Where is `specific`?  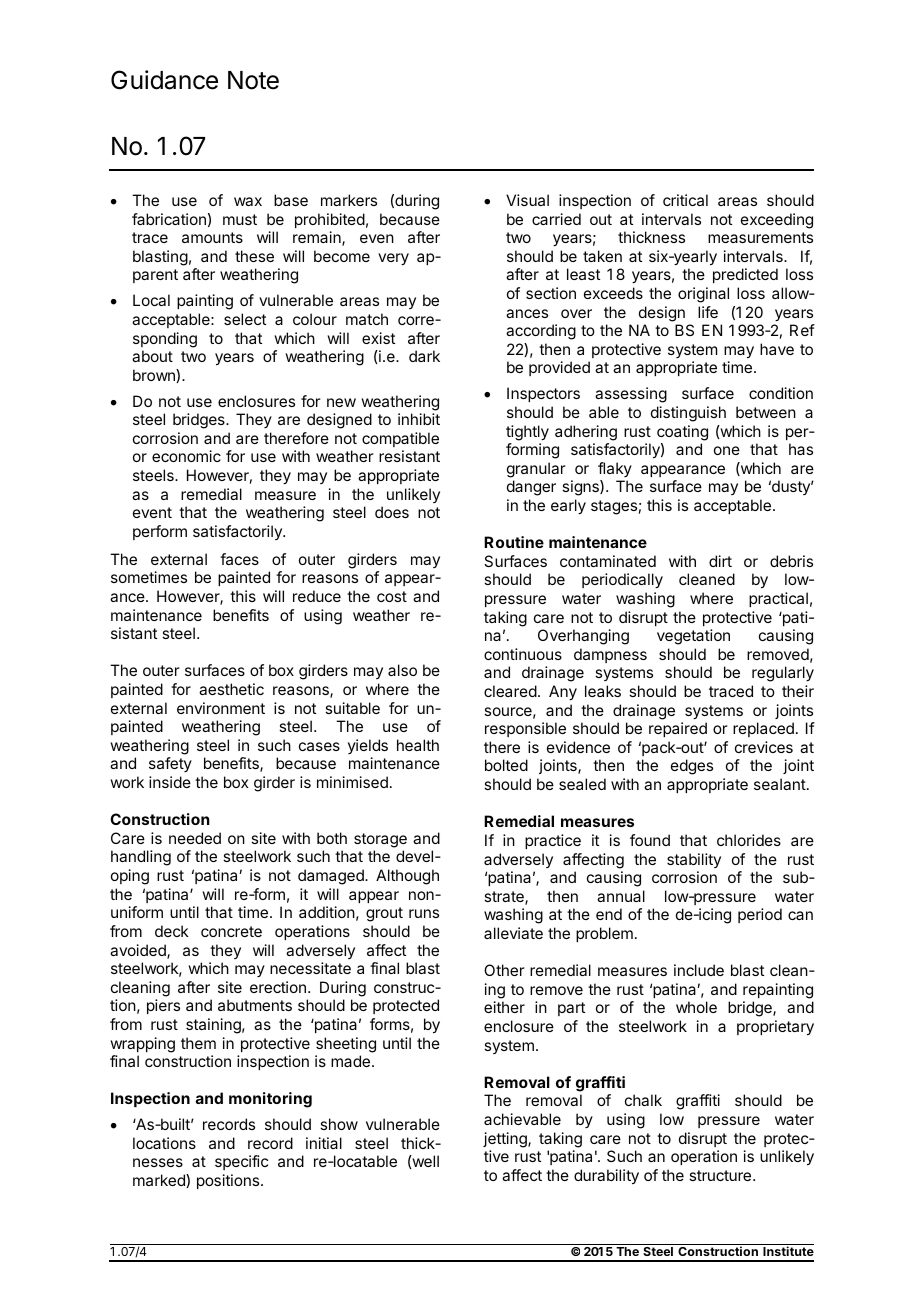 specific is located at coordinates (241, 1162).
